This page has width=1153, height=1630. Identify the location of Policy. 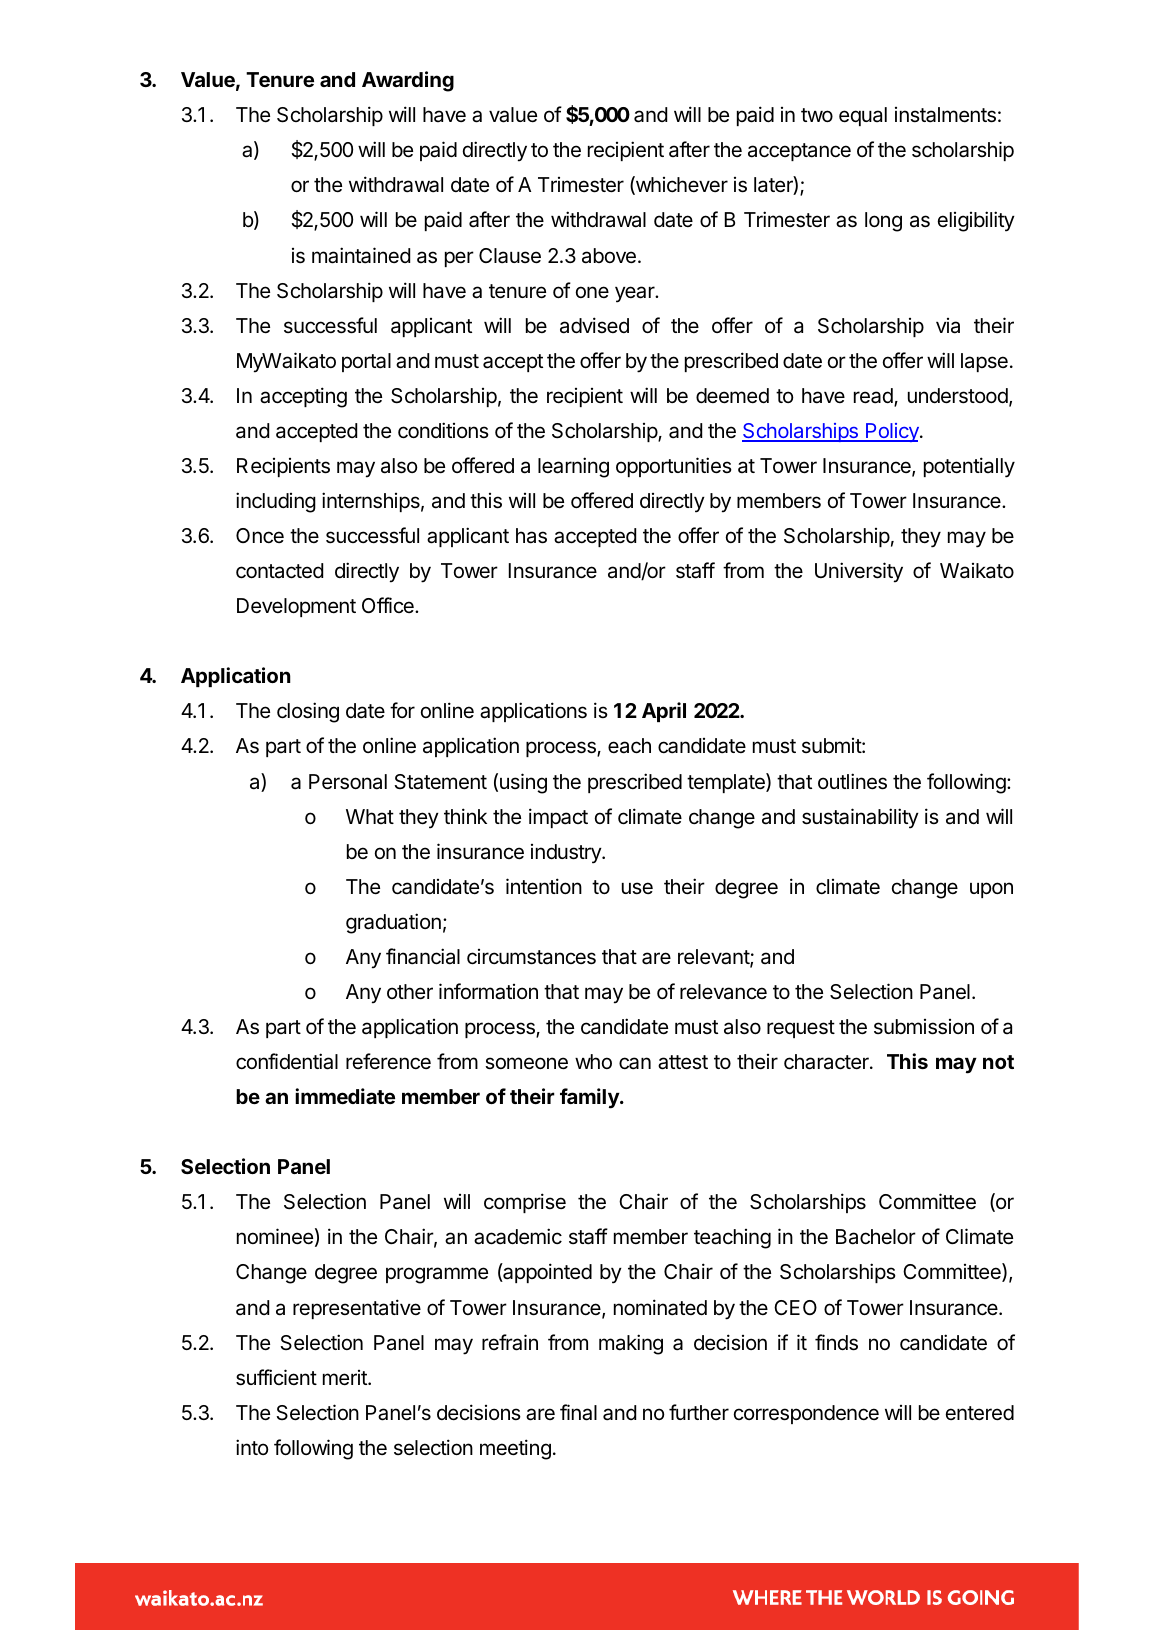
(892, 432).
